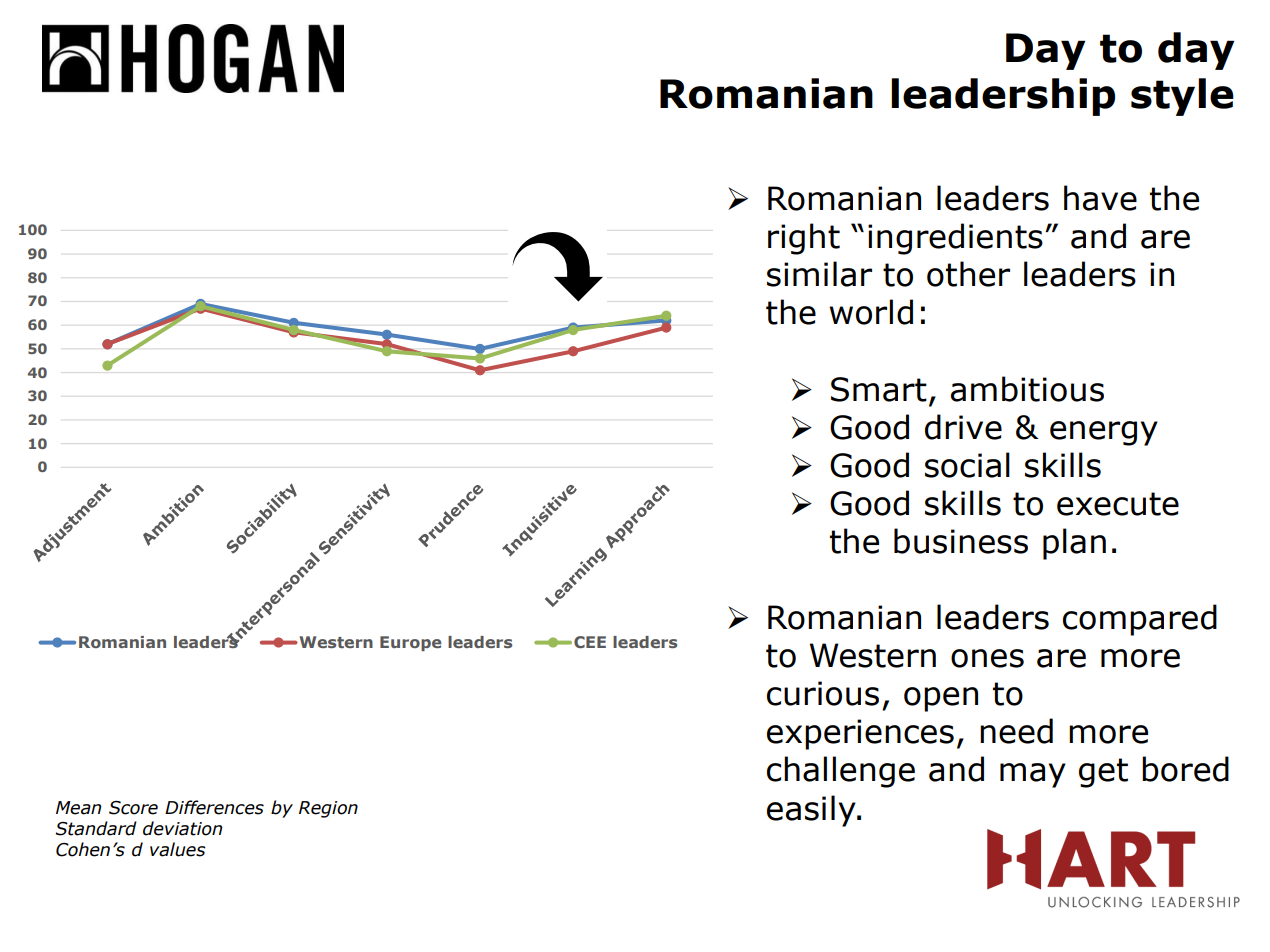 This screenshot has height=952, width=1270. I want to click on deviation, so click(182, 828).
